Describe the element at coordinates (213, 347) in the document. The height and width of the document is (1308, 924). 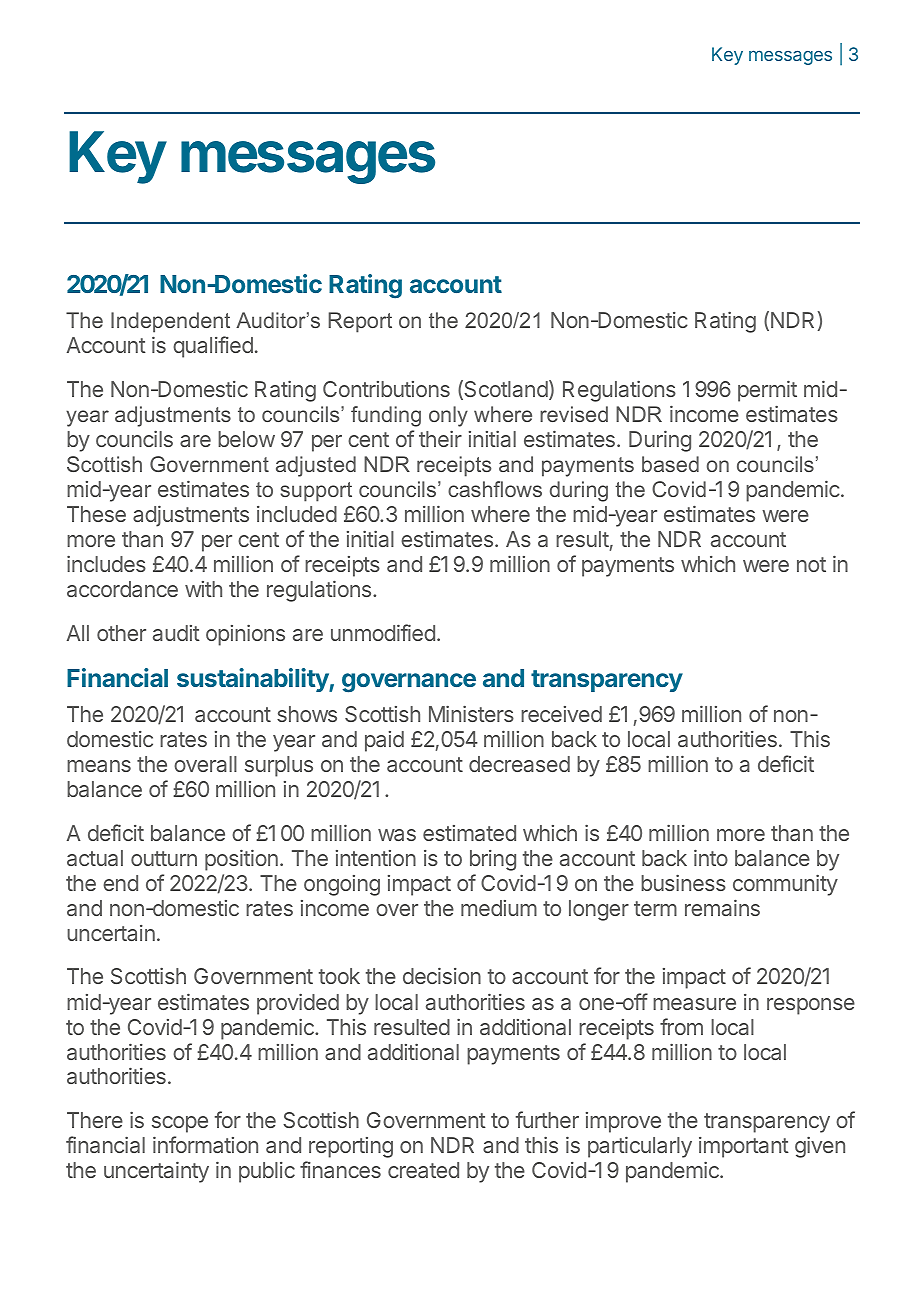
I see `qualified` at that location.
